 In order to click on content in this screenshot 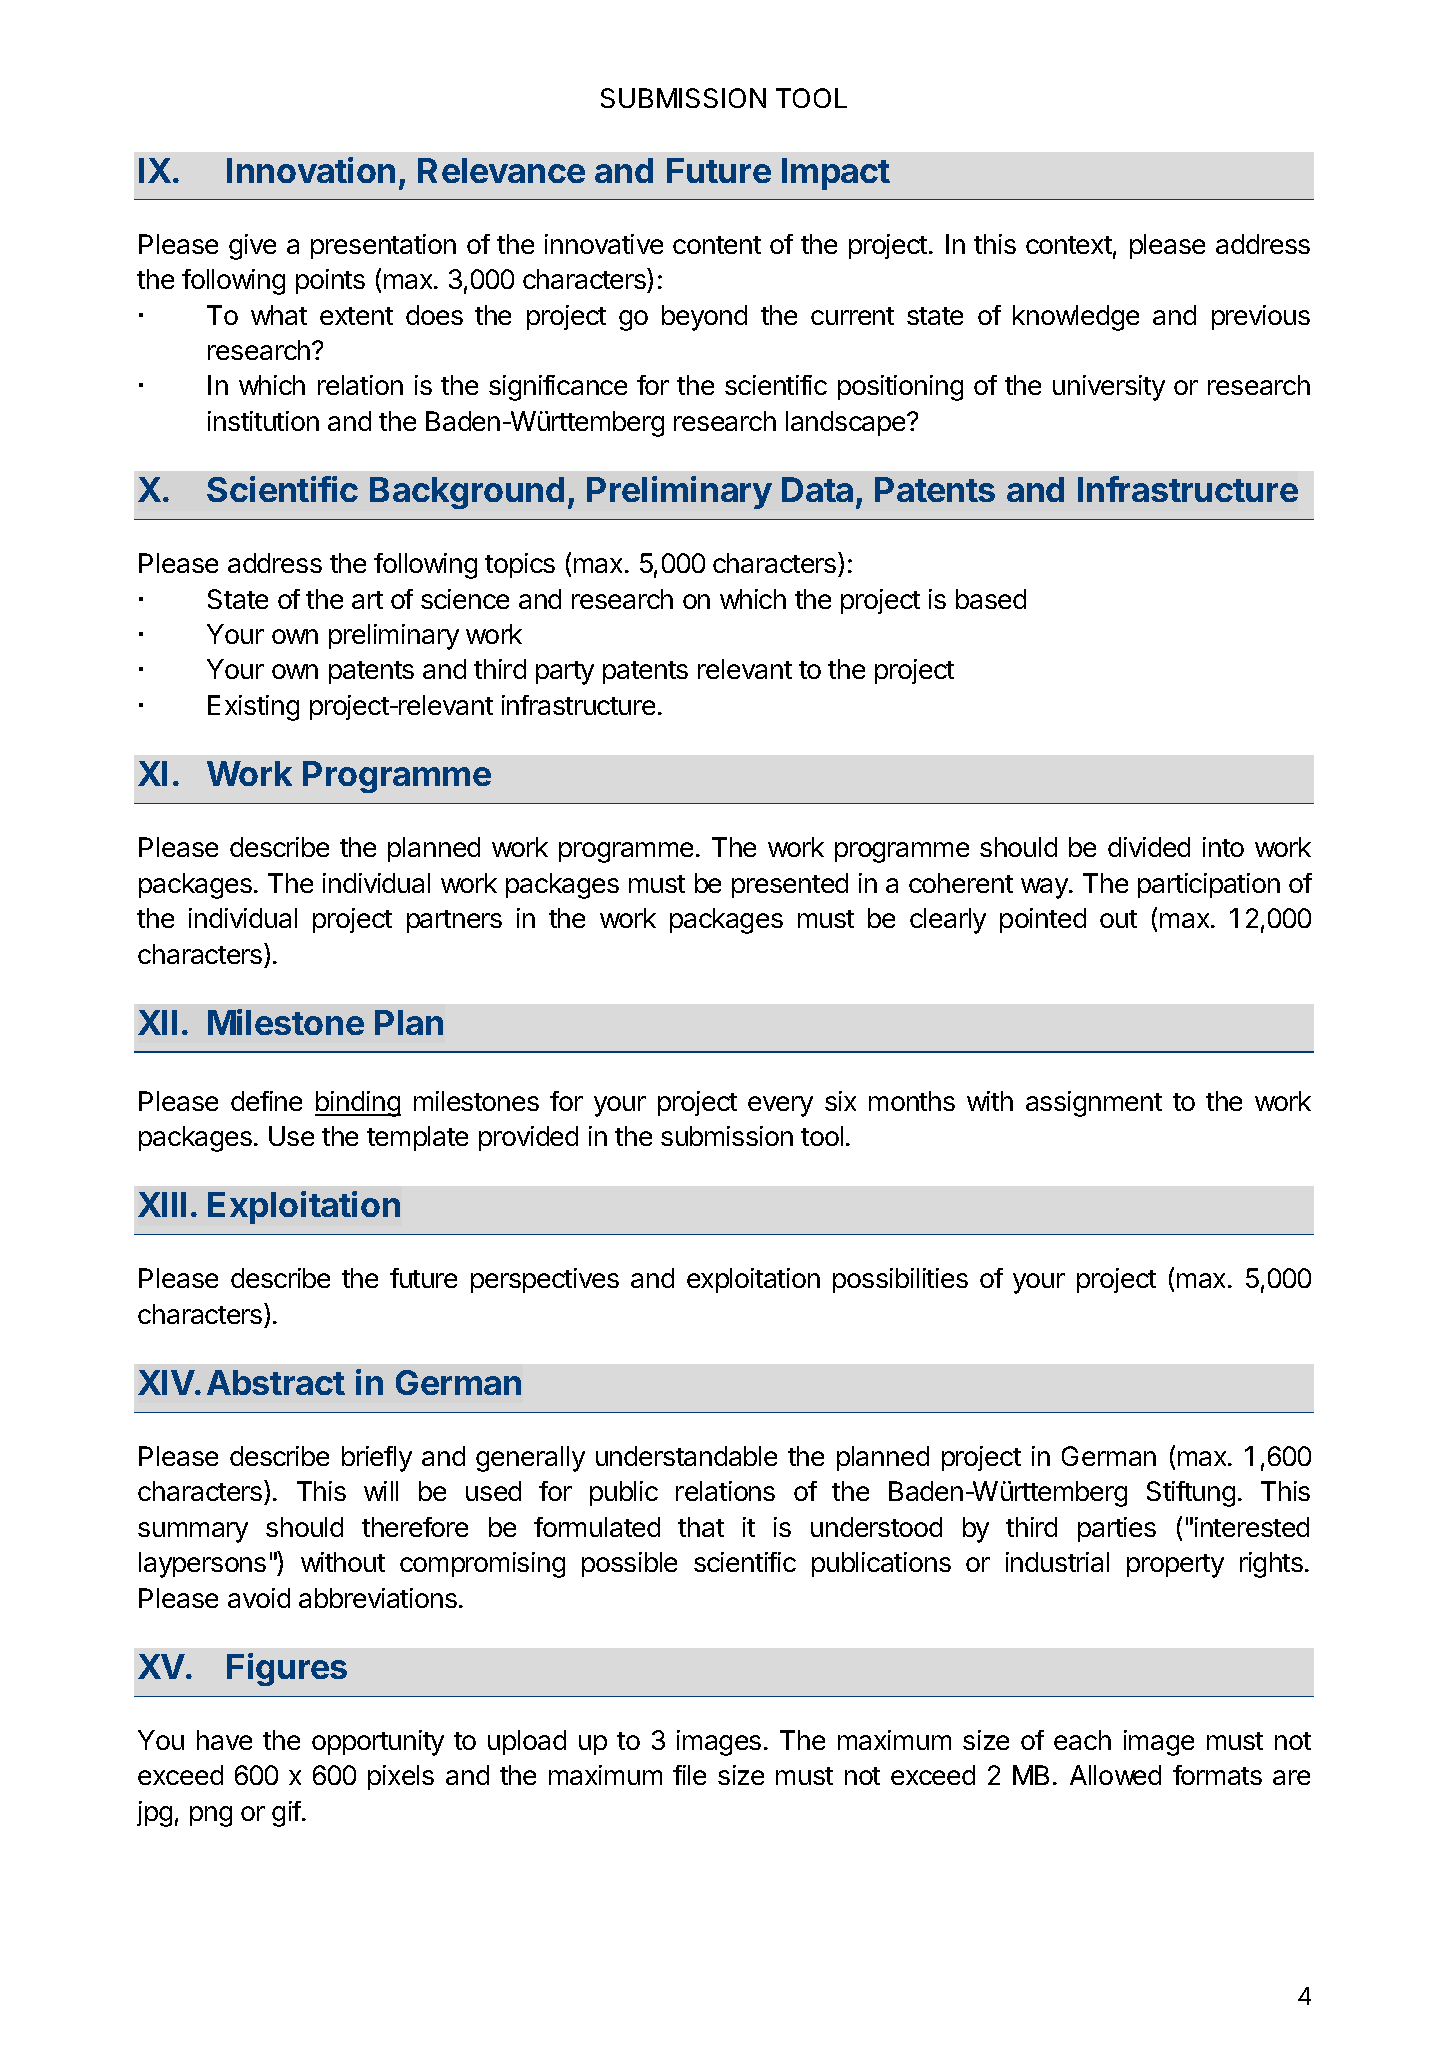, I will do `click(717, 245)`.
